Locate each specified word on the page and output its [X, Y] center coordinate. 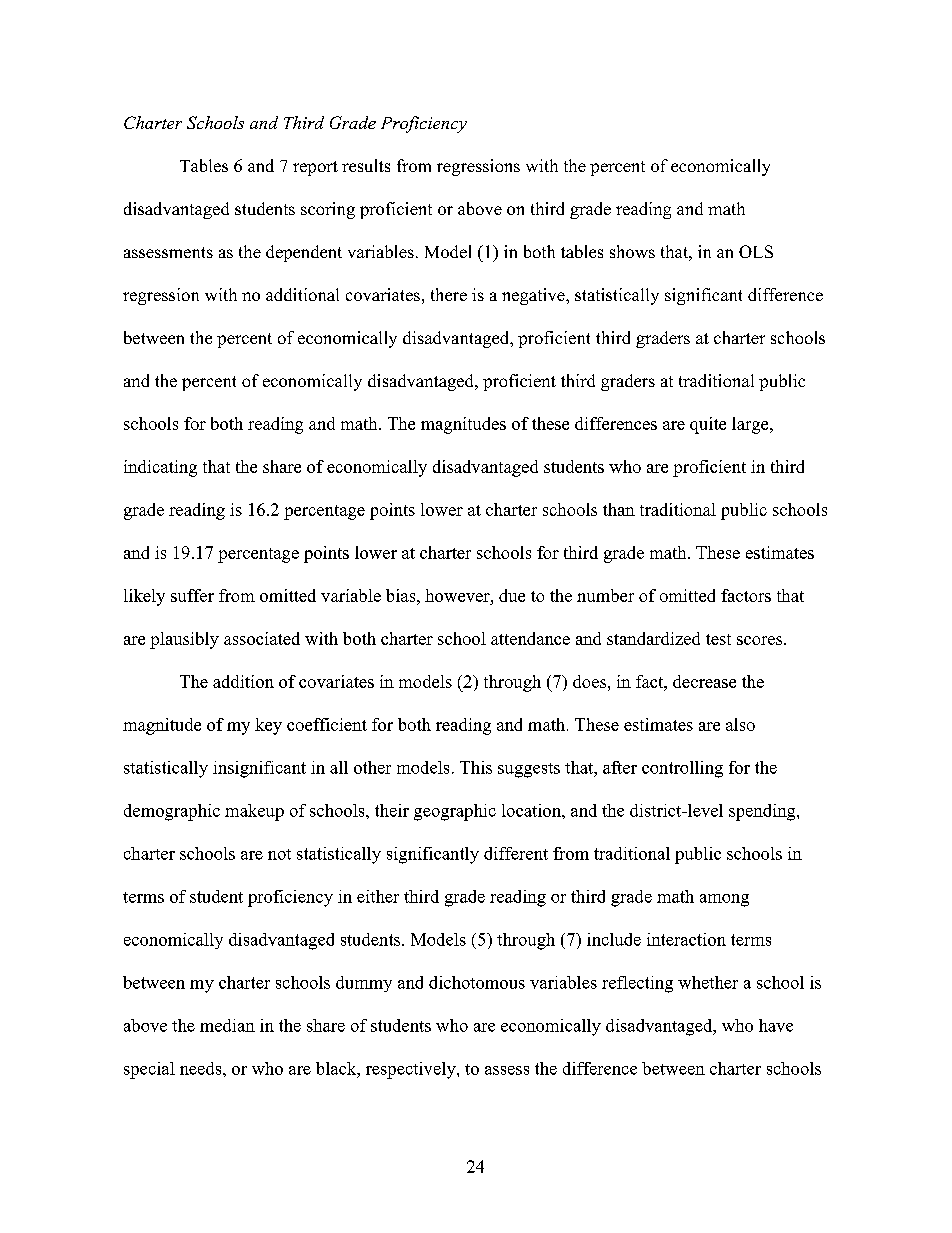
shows [632, 251]
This [476, 767]
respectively [412, 1070]
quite [708, 425]
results [366, 165]
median [227, 1025]
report [315, 168]
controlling [682, 769]
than [619, 509]
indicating [160, 468]
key [268, 726]
